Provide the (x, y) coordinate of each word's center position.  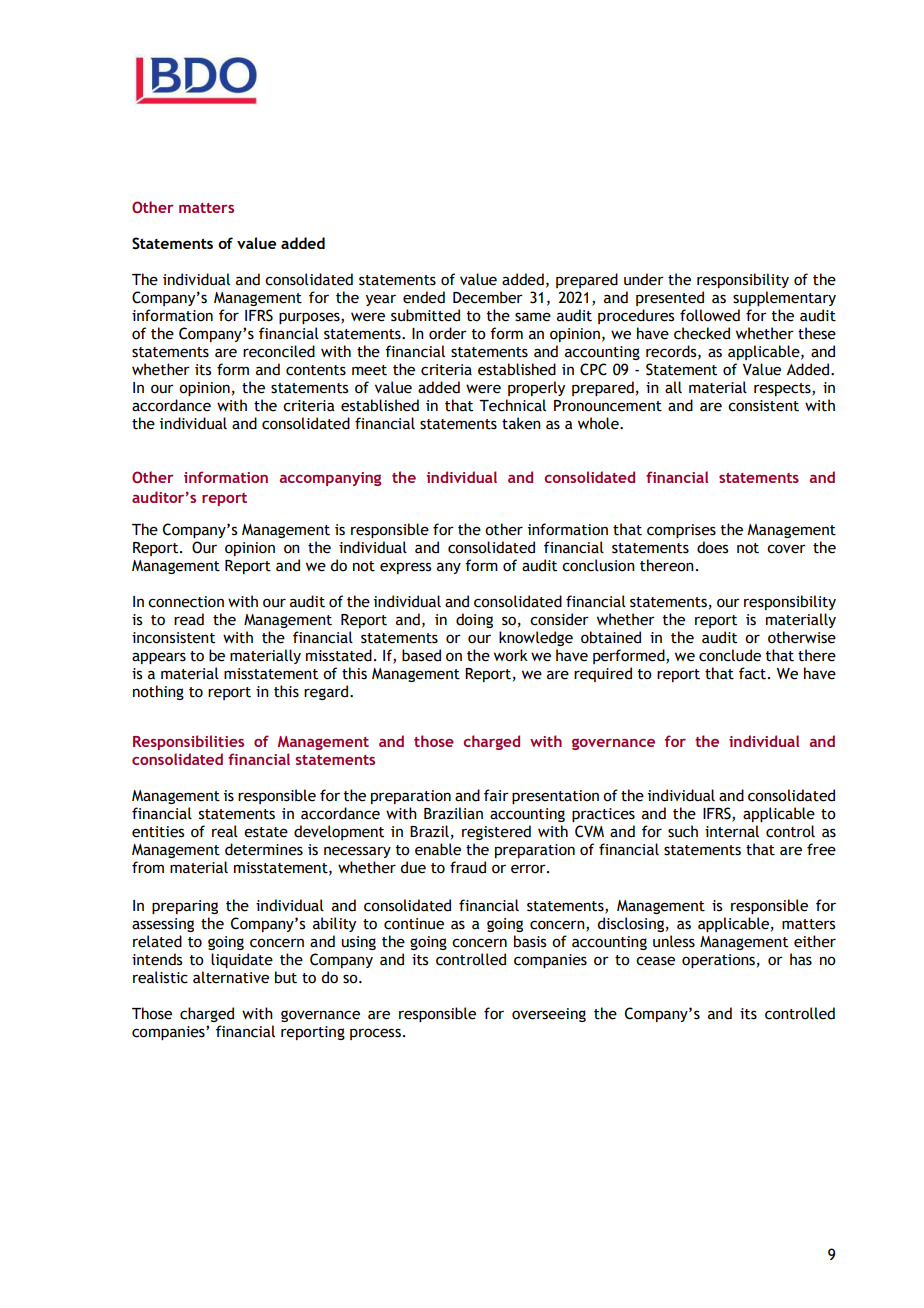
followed (710, 315)
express (405, 568)
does (712, 547)
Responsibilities (188, 742)
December (488, 297)
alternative (231, 977)
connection (186, 602)
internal (732, 831)
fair (496, 795)
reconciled (279, 351)
